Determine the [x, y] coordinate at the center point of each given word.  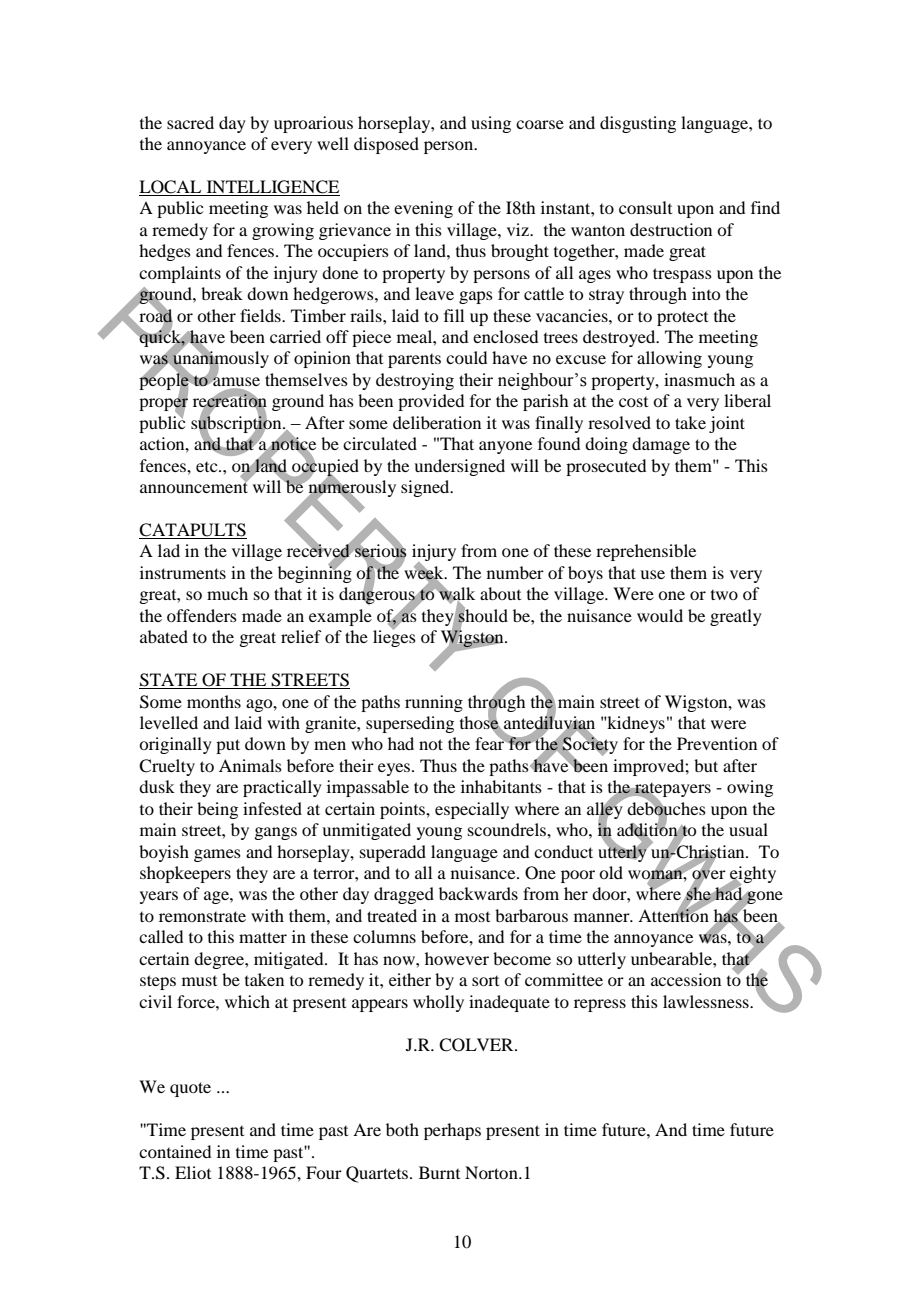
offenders [202, 615]
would [660, 615]
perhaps [452, 1131]
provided [431, 402]
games [217, 855]
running [434, 703]
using [491, 124]
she [698, 894]
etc [208, 467]
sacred [190, 122]
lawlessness [707, 1001]
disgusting [638, 124]
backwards [478, 893]
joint [727, 424]
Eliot [193, 1172]
